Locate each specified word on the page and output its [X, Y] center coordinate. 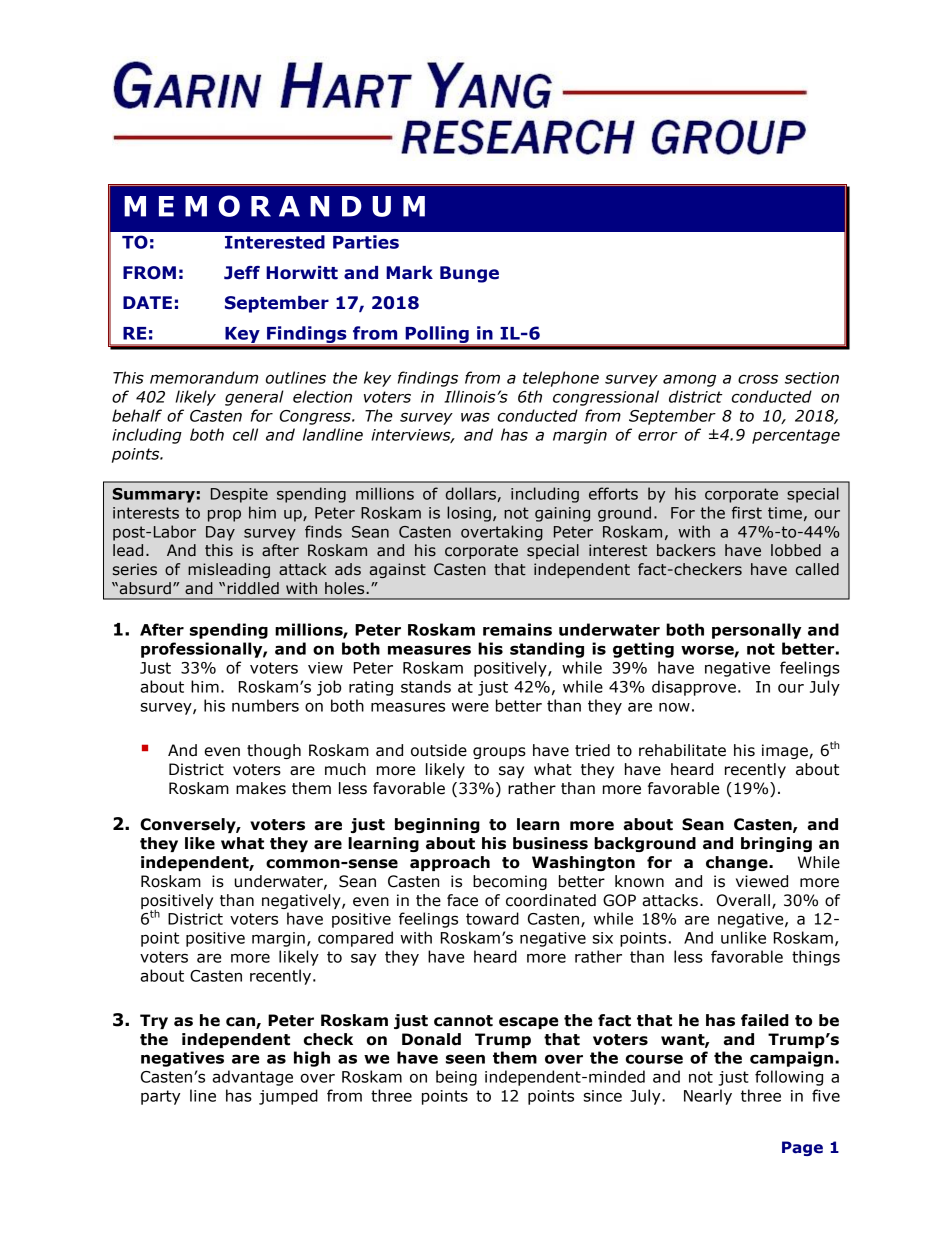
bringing [776, 844]
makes [261, 788]
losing [469, 514]
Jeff [242, 273]
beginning [437, 825]
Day [220, 533]
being [456, 1078]
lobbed [796, 550]
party [161, 1097]
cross [758, 379]
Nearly [708, 1097]
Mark [409, 273]
